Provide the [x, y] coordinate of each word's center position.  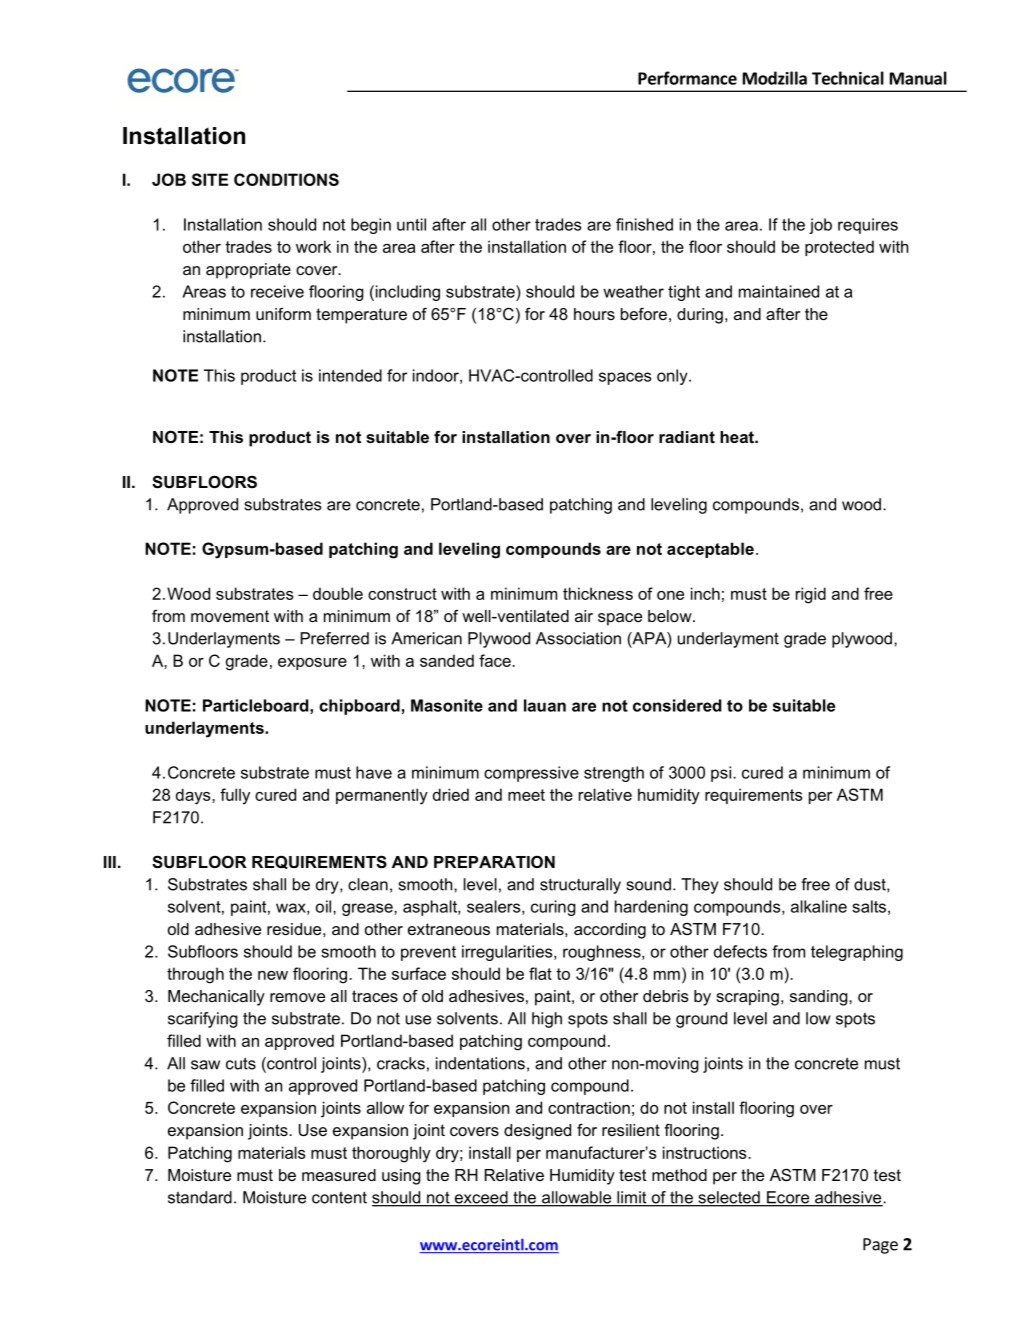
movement [230, 616]
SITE [210, 179]
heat [738, 437]
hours [594, 314]
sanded [447, 660]
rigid [811, 595]
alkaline [819, 906]
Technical [848, 78]
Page [880, 1246]
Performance [687, 78]
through [195, 975]
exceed [481, 1198]
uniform [283, 313]
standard [200, 1197]
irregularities [508, 953]
